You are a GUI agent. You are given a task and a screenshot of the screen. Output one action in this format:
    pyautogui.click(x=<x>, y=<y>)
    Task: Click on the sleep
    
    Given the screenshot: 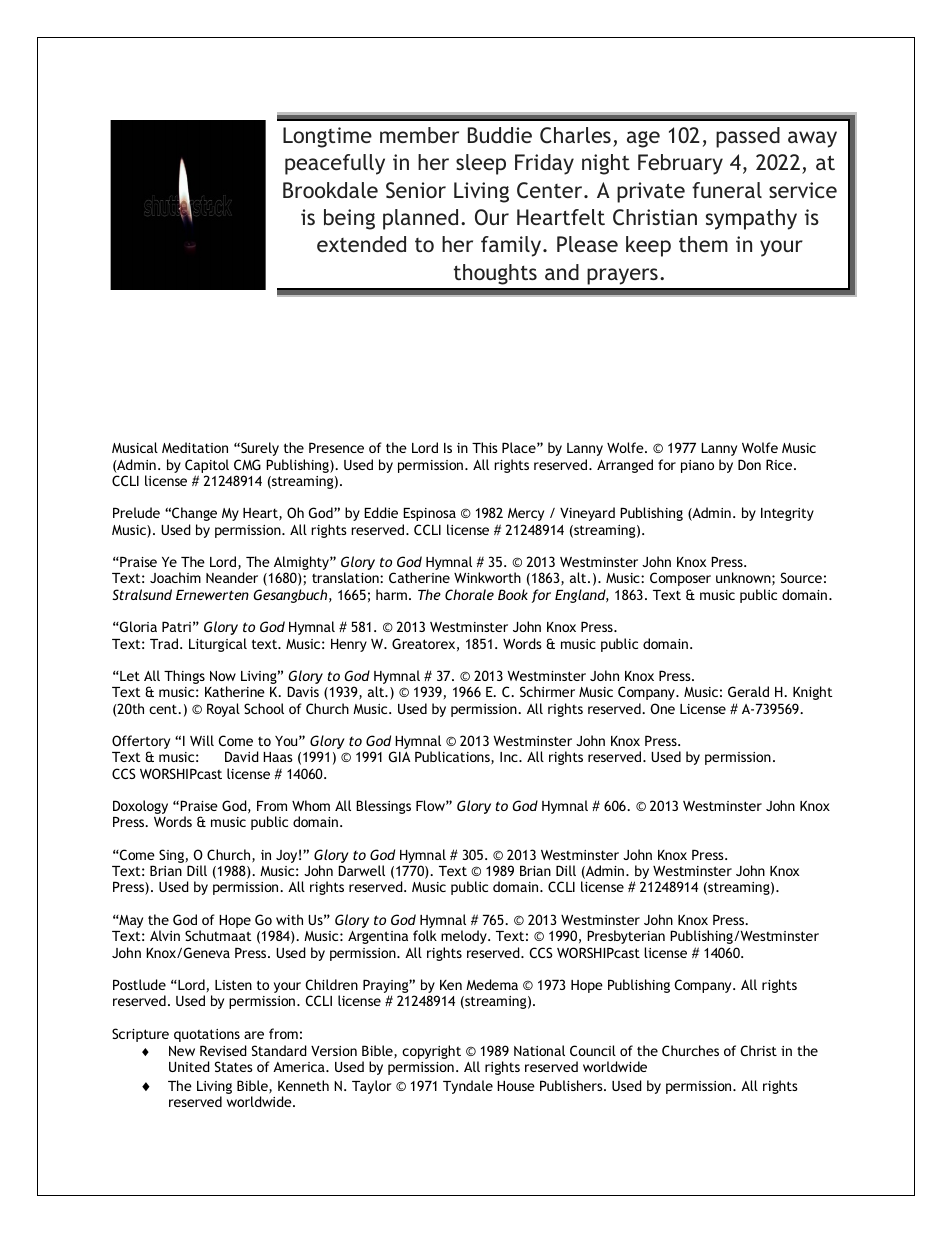 What is the action you would take?
    pyautogui.click(x=481, y=164)
